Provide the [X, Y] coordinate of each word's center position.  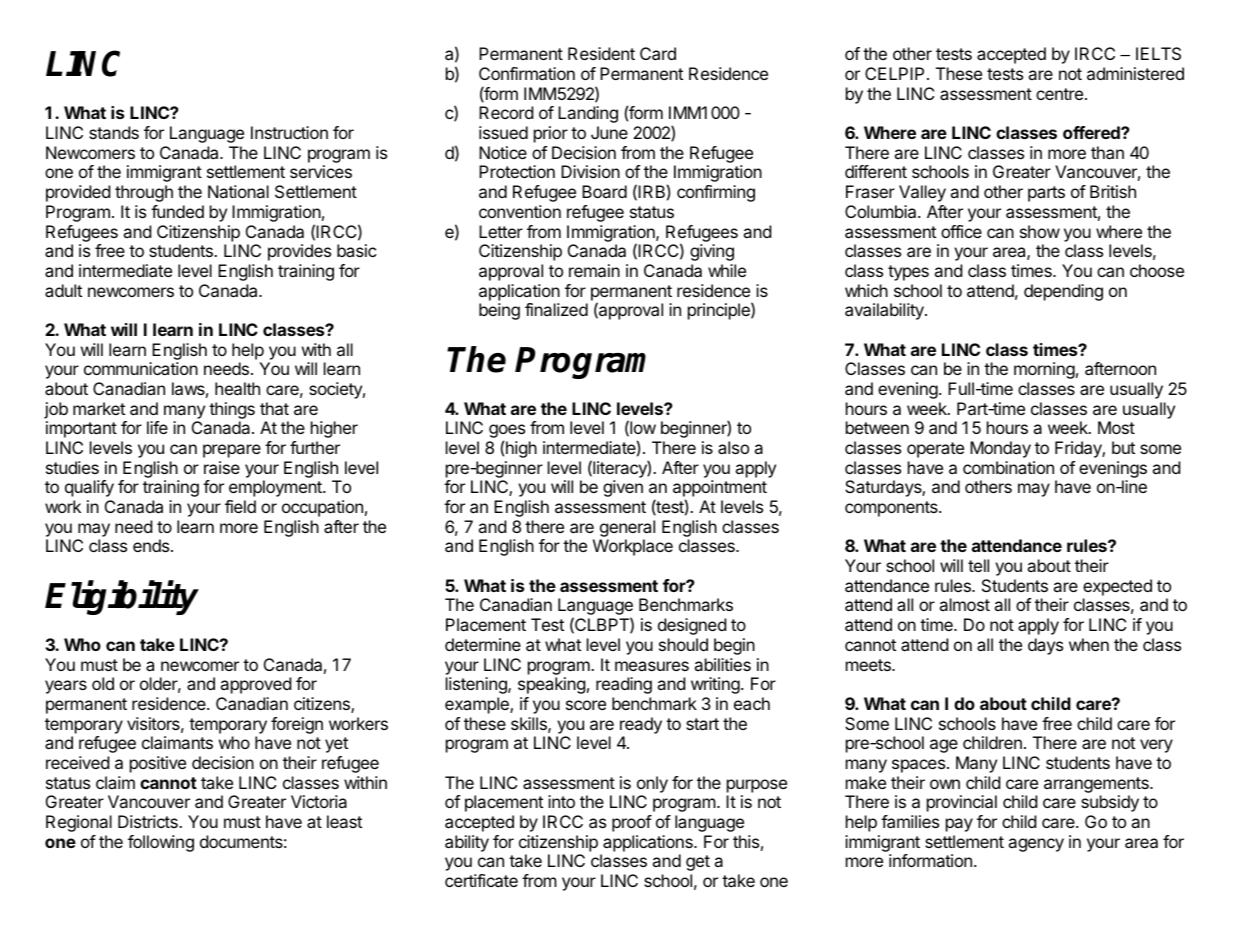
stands [114, 132]
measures [652, 666]
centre [1059, 94]
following [161, 843]
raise [222, 467]
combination [1008, 467]
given [623, 488]
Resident [601, 53]
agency [1036, 845]
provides [299, 252]
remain [594, 270]
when [1089, 644]
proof [632, 823]
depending [1063, 292]
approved [256, 685]
